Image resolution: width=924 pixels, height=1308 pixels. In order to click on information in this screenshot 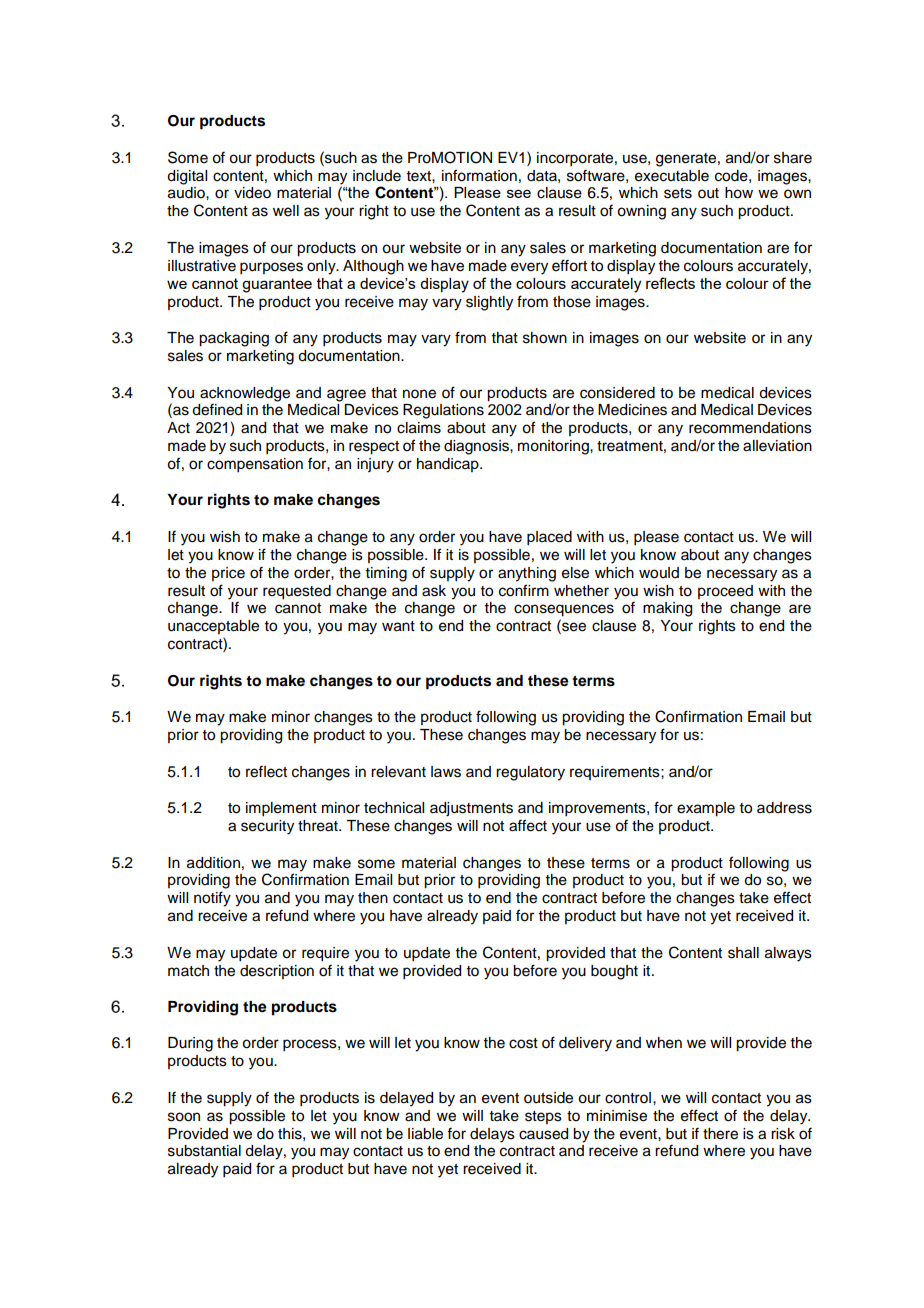, I will do `click(479, 175)`.
